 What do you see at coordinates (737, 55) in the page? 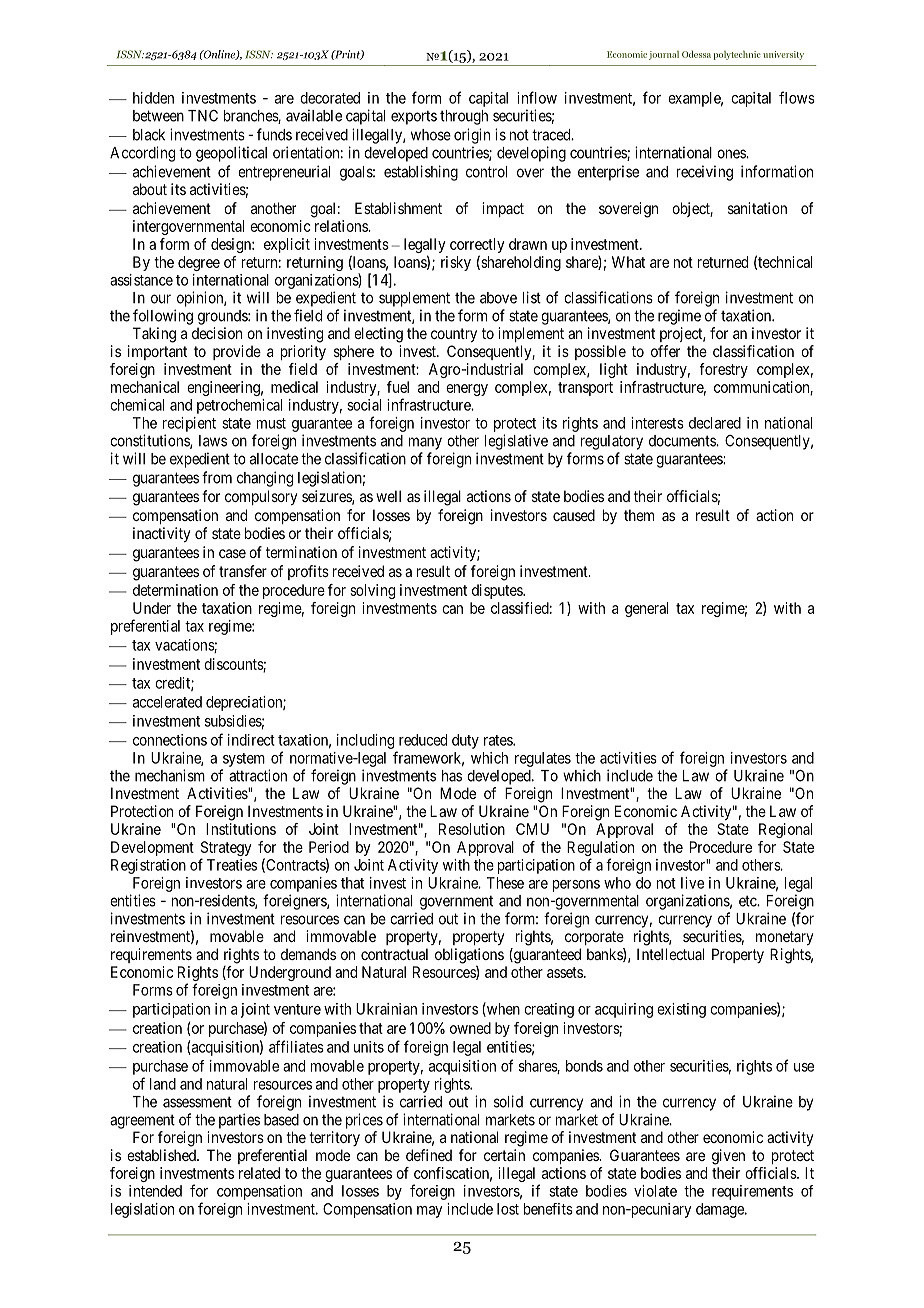
I see `polytechnic` at bounding box center [737, 55].
